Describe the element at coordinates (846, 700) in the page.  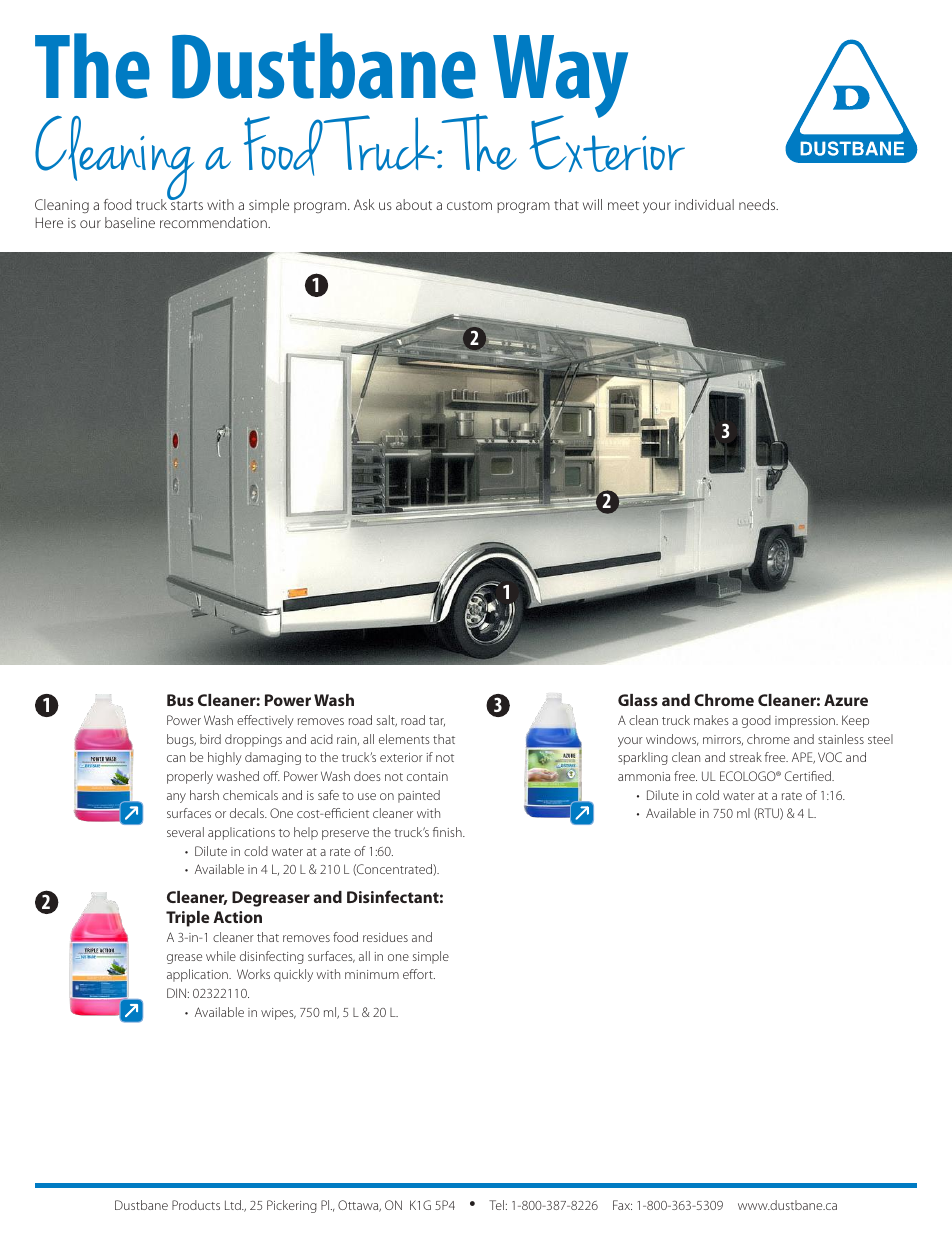
I see `Azure` at that location.
